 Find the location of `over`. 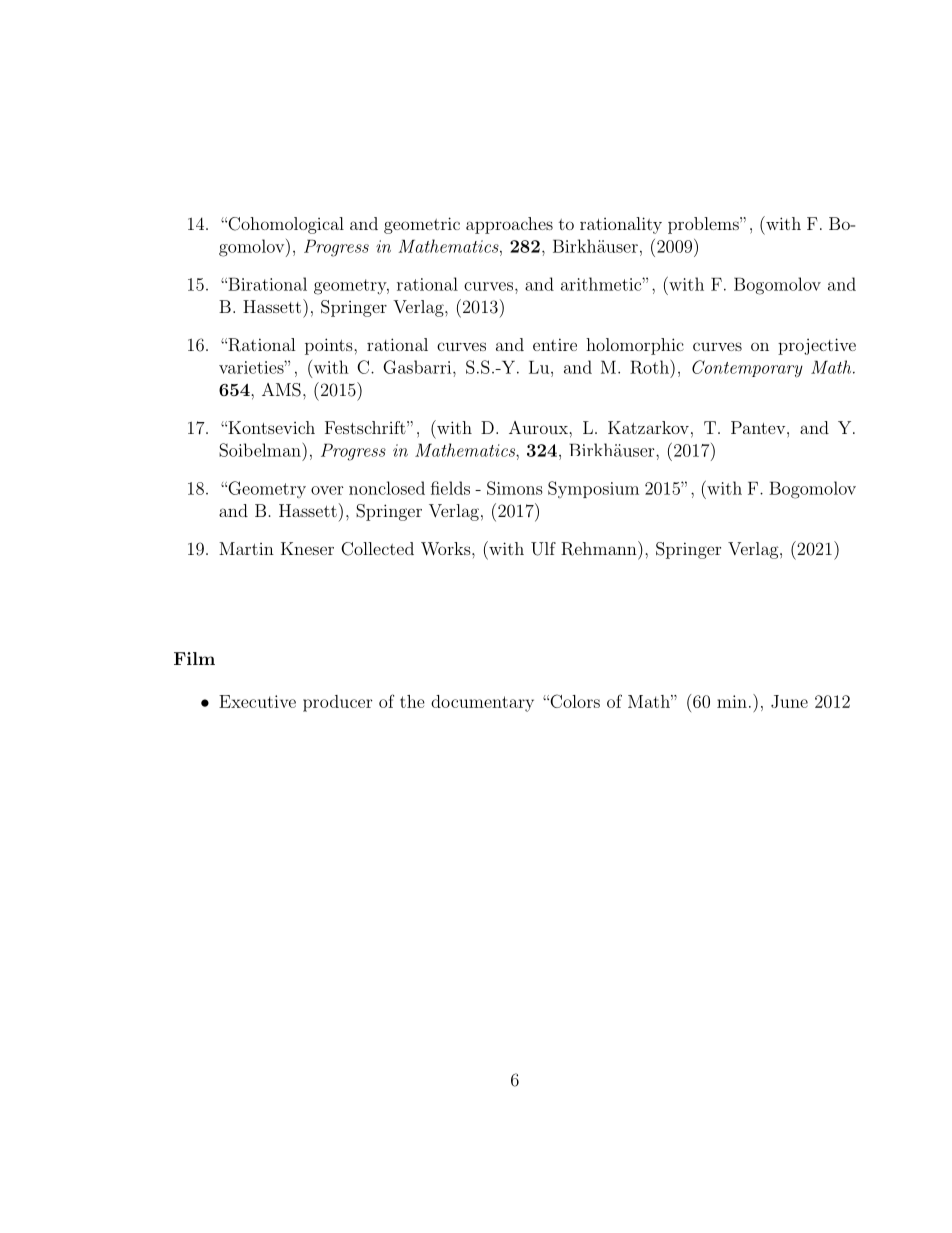

over is located at coordinates (327, 490).
